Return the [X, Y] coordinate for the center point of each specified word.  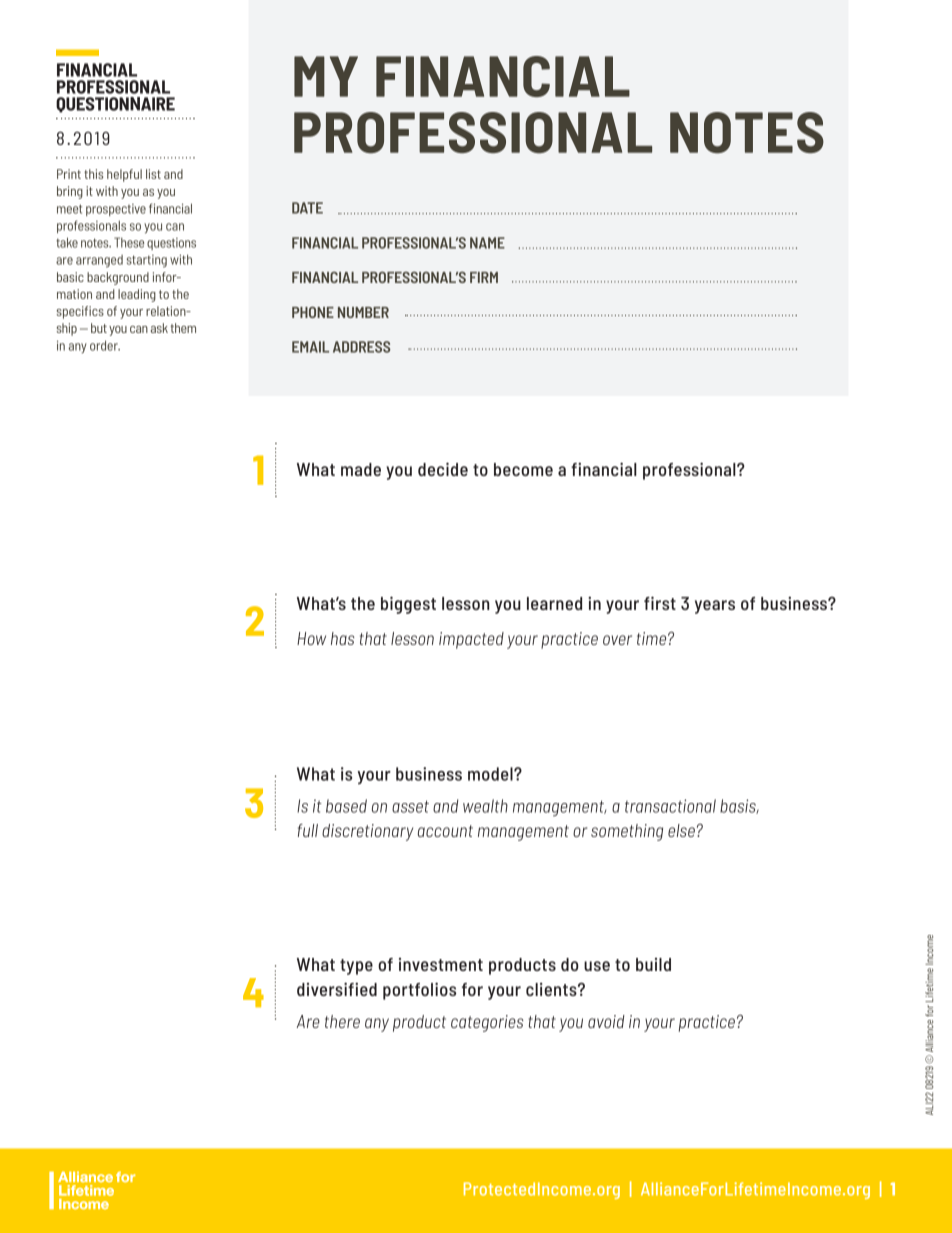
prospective [116, 210]
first [660, 603]
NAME [487, 243]
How [311, 638]
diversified [337, 989]
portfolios [419, 991]
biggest [408, 605]
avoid [606, 1021]
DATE [307, 208]
